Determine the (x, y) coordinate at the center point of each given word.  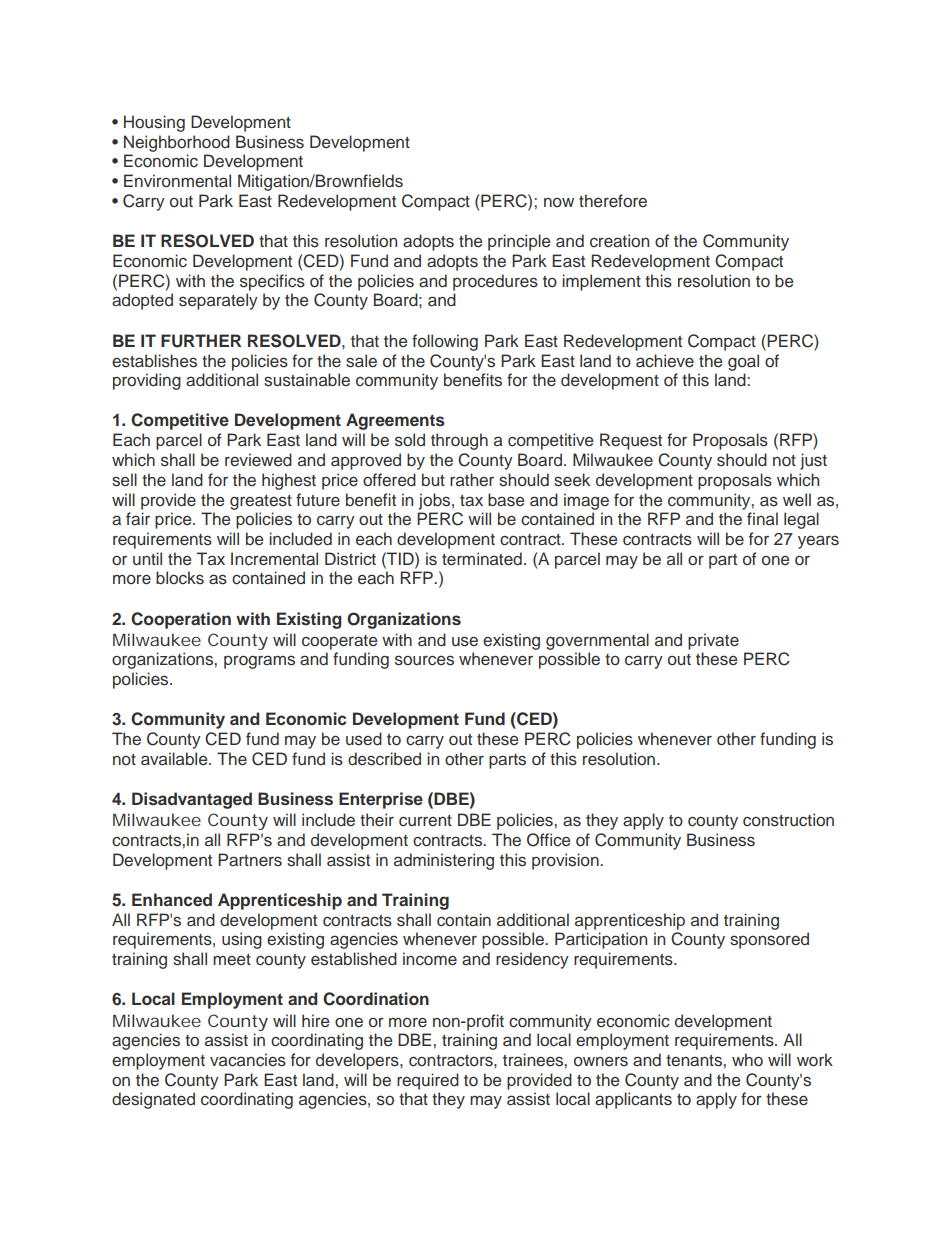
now (559, 202)
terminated (482, 559)
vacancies (248, 1060)
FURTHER (201, 341)
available (175, 758)
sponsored (769, 940)
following (445, 342)
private (713, 641)
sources (424, 660)
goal (743, 362)
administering (444, 861)
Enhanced (172, 899)
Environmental (177, 181)
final (762, 518)
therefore (613, 201)
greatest (261, 502)
